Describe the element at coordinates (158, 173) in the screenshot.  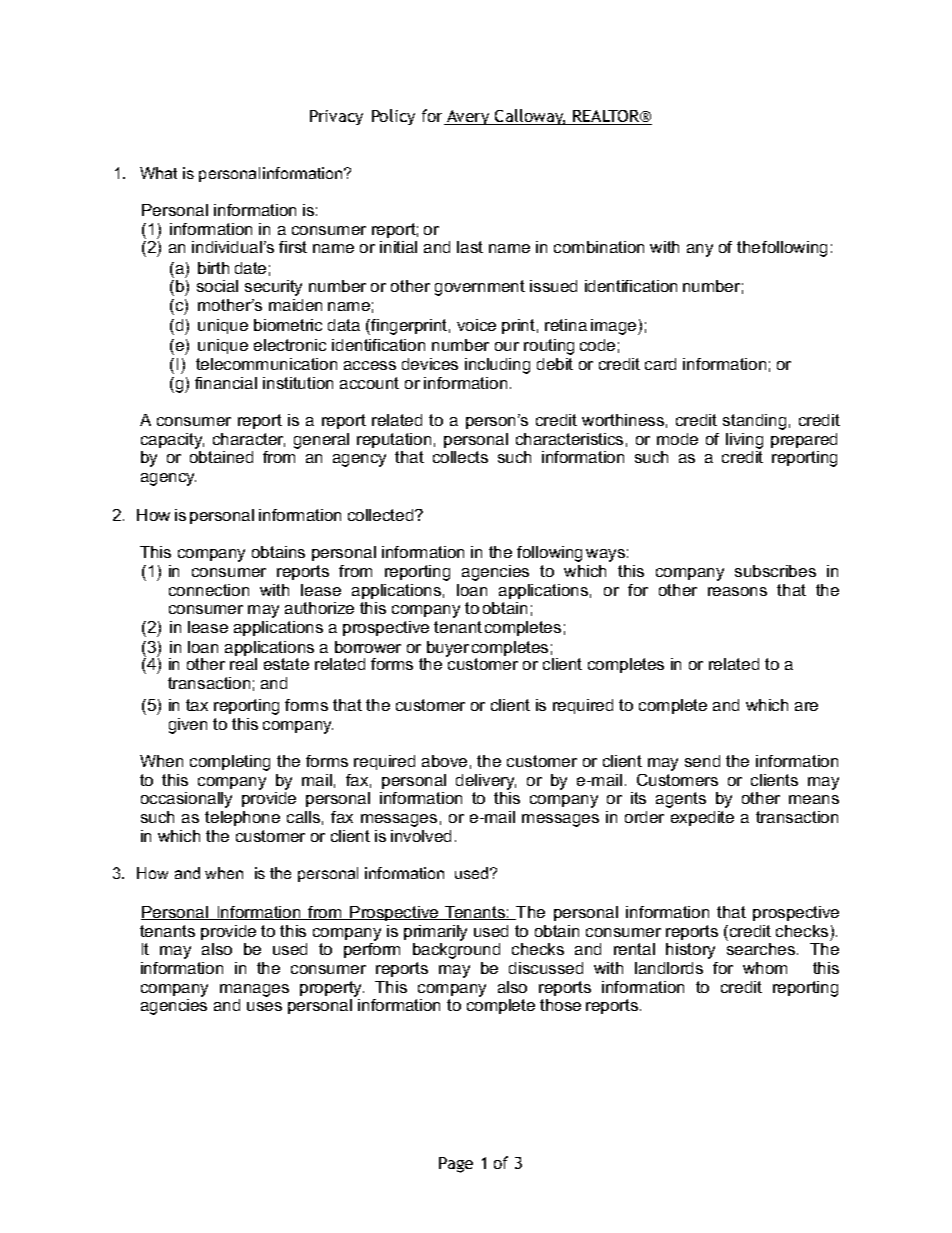
I see `What` at that location.
